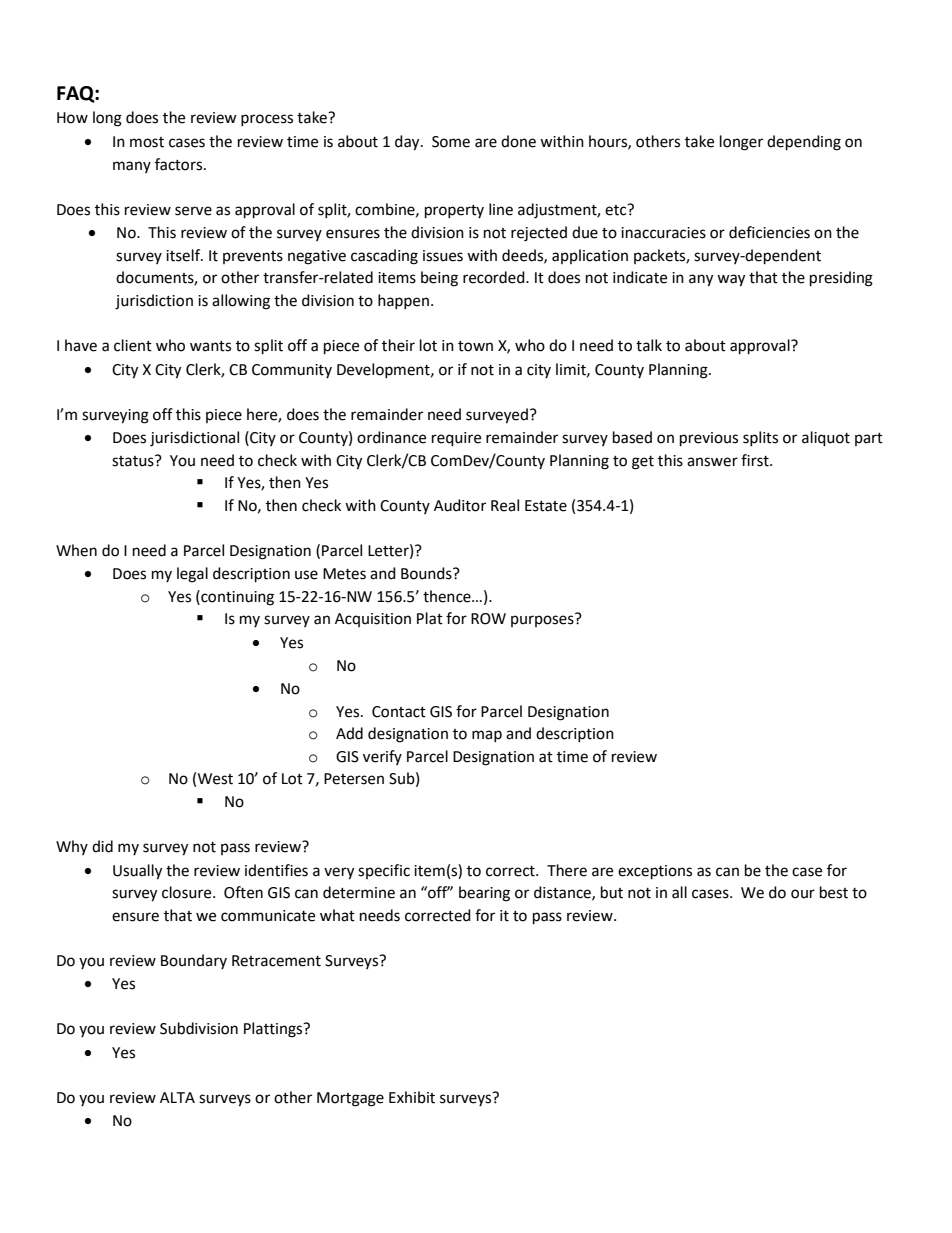 The image size is (952, 1233). Describe the element at coordinates (804, 143) in the image. I see `depending` at that location.
